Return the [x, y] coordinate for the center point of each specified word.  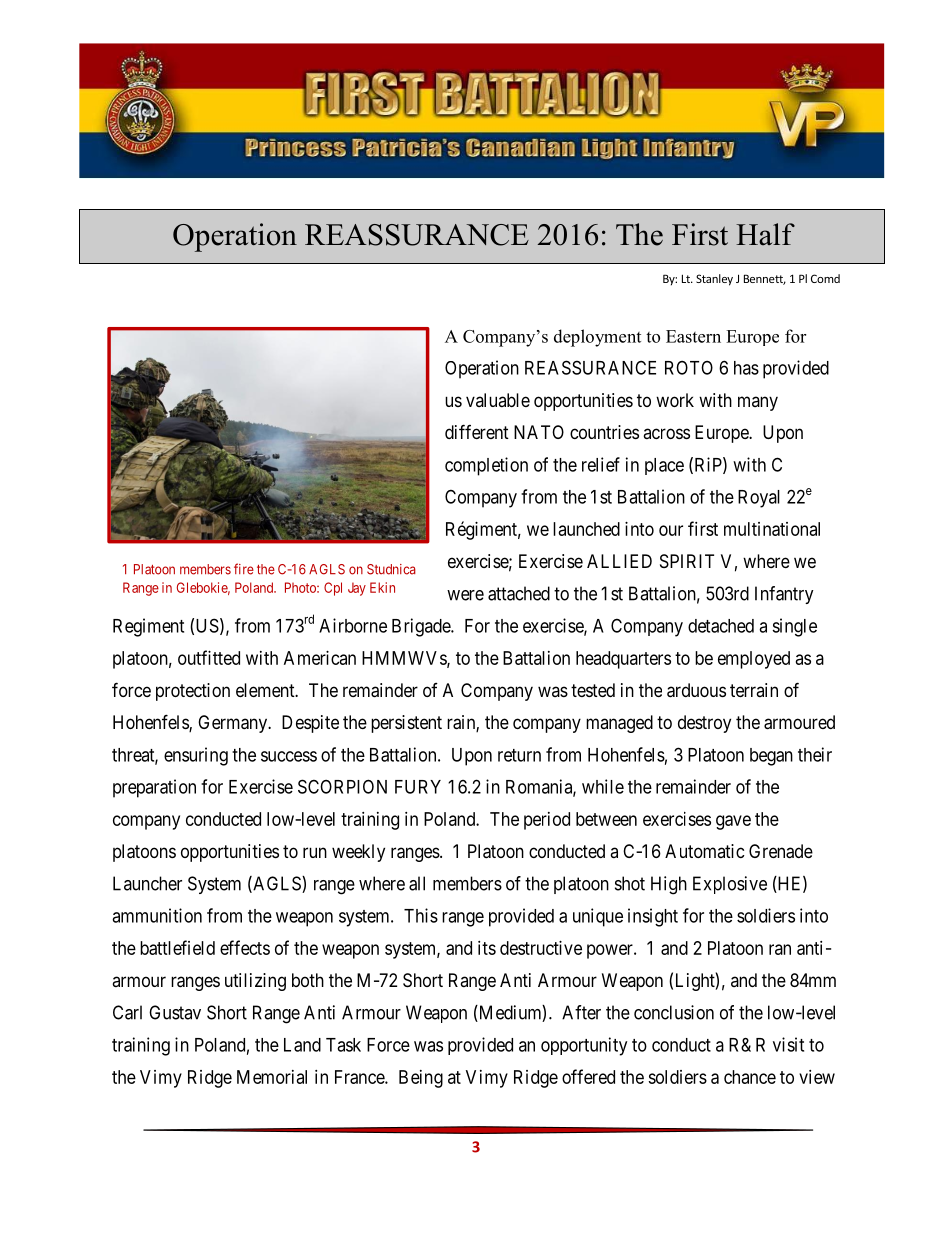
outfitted [209, 657]
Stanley [714, 280]
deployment [597, 338]
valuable [498, 400]
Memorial [272, 1077]
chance [750, 1077]
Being [421, 1079]
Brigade [422, 627]
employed [754, 660]
